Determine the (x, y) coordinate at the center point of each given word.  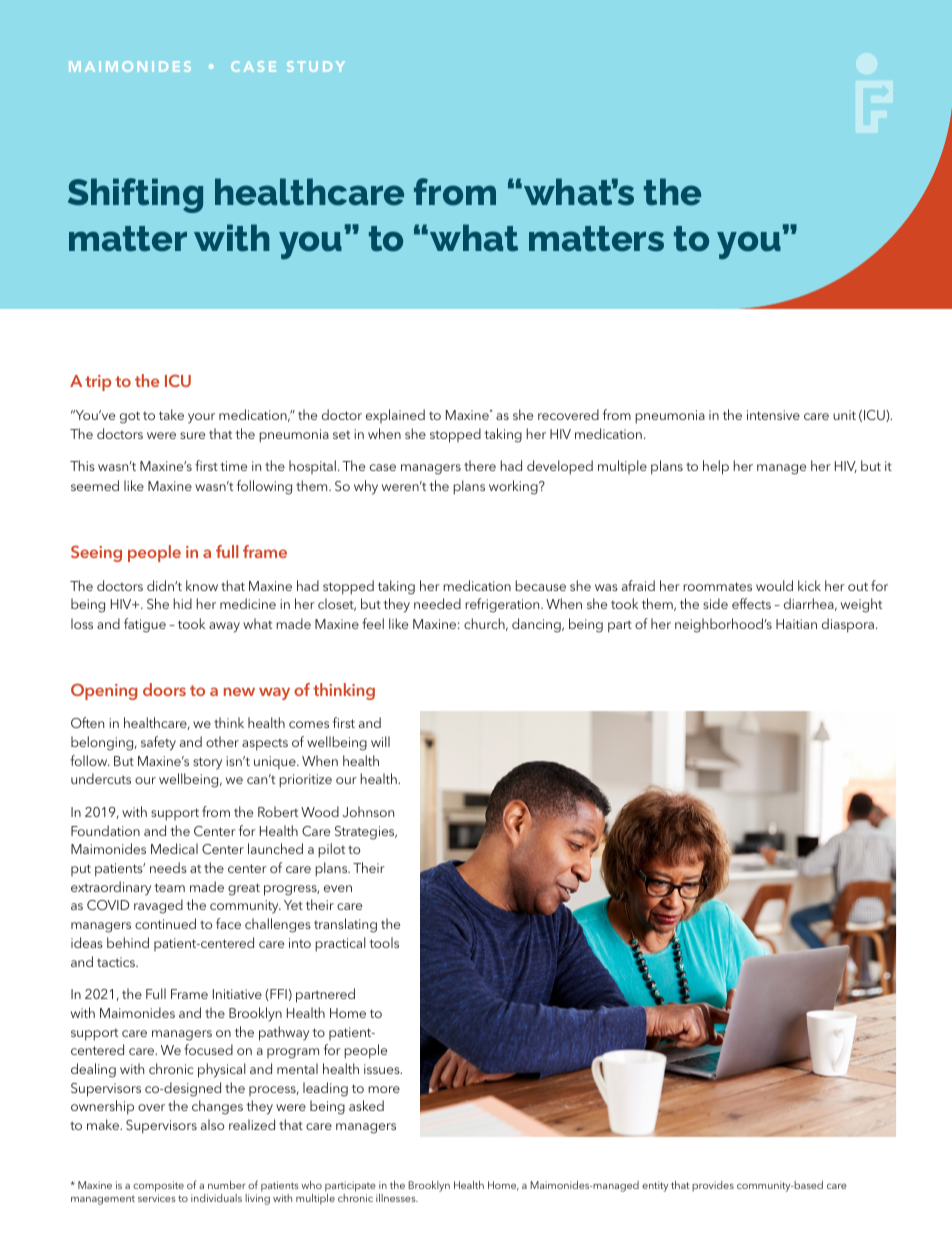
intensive (773, 415)
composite (158, 1188)
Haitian (796, 624)
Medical (174, 848)
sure (192, 435)
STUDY (316, 66)
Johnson (368, 811)
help (716, 467)
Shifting (135, 195)
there (480, 465)
